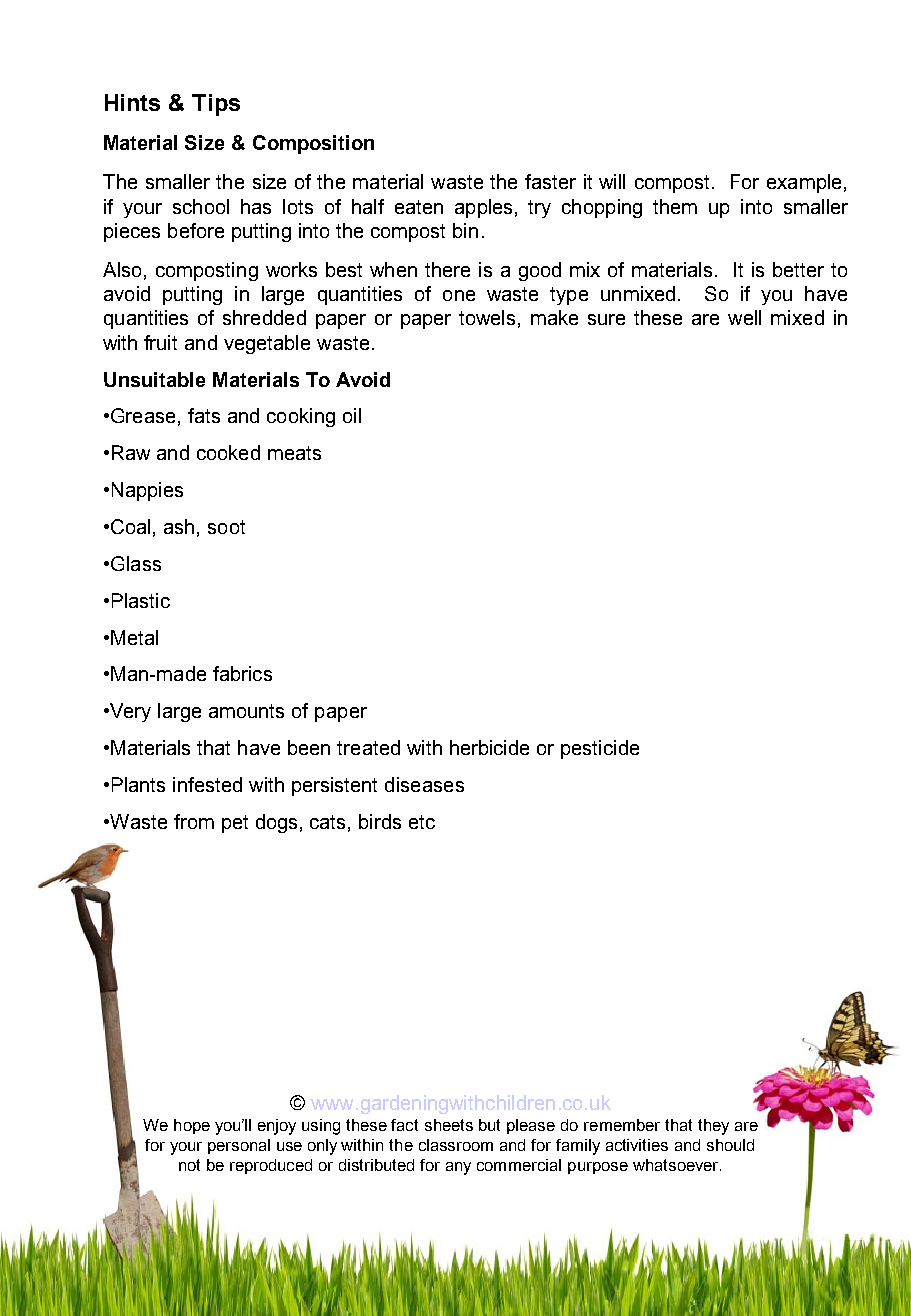  Describe the element at coordinates (242, 673) in the image. I see `fabrics` at that location.
